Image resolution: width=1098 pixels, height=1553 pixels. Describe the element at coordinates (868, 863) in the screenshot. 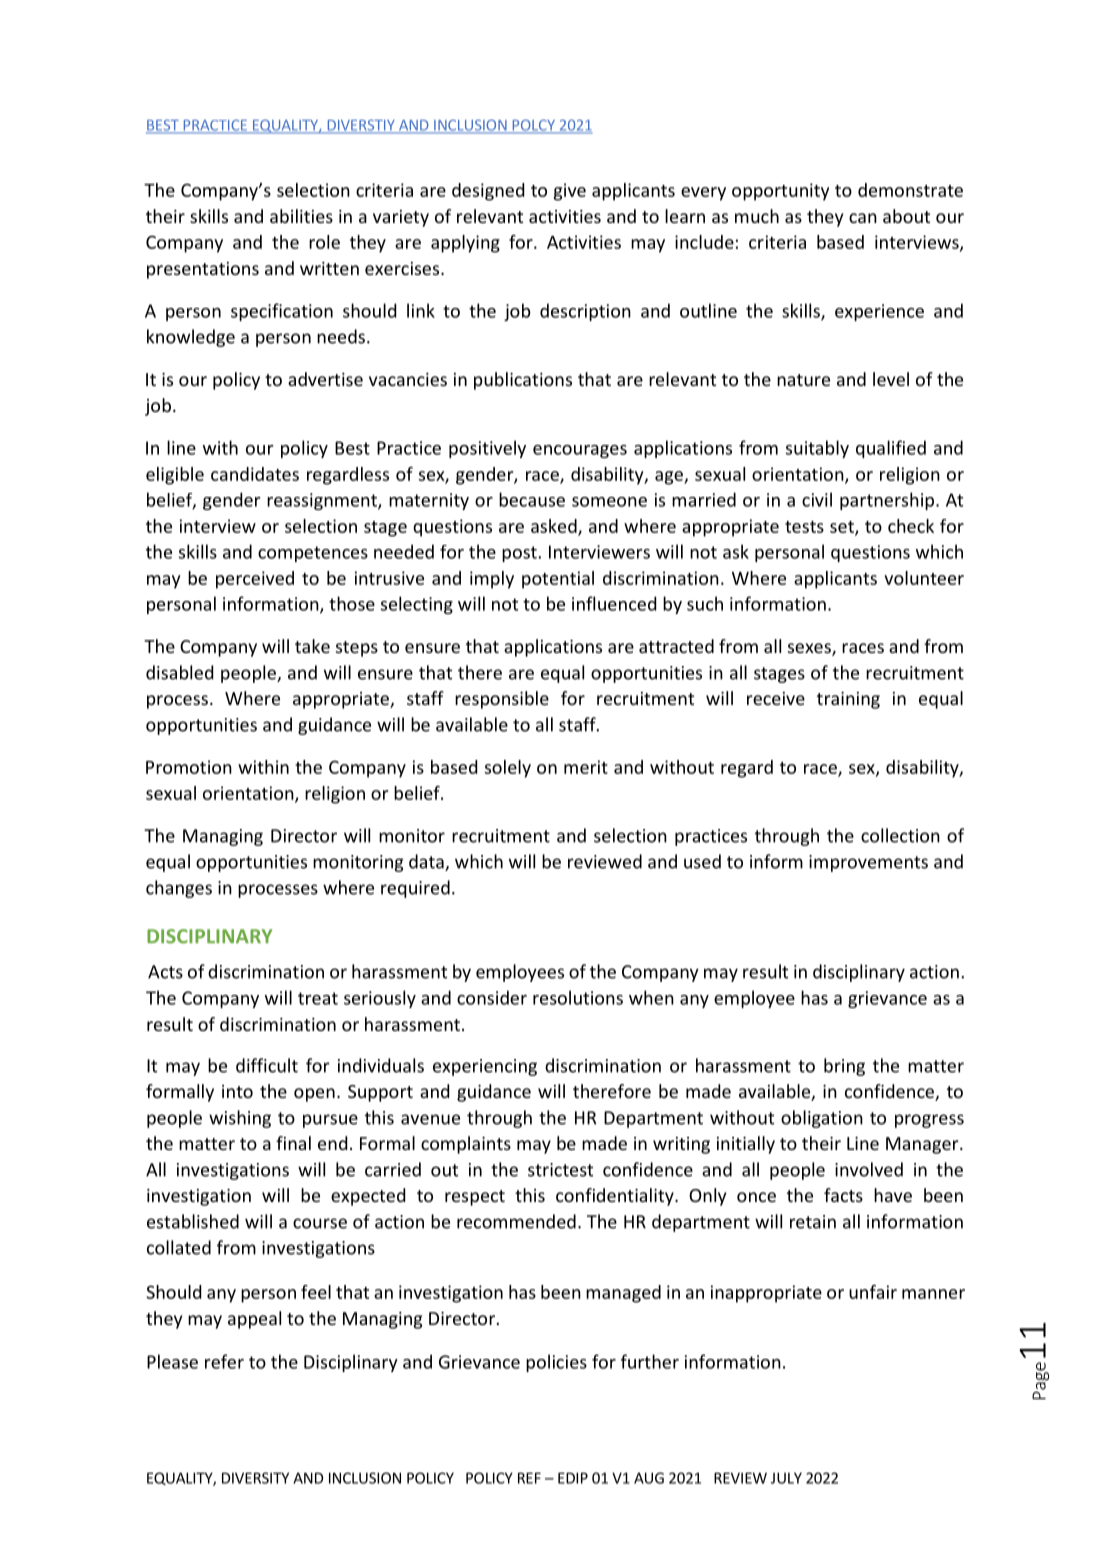

I see `improvements` at that location.
